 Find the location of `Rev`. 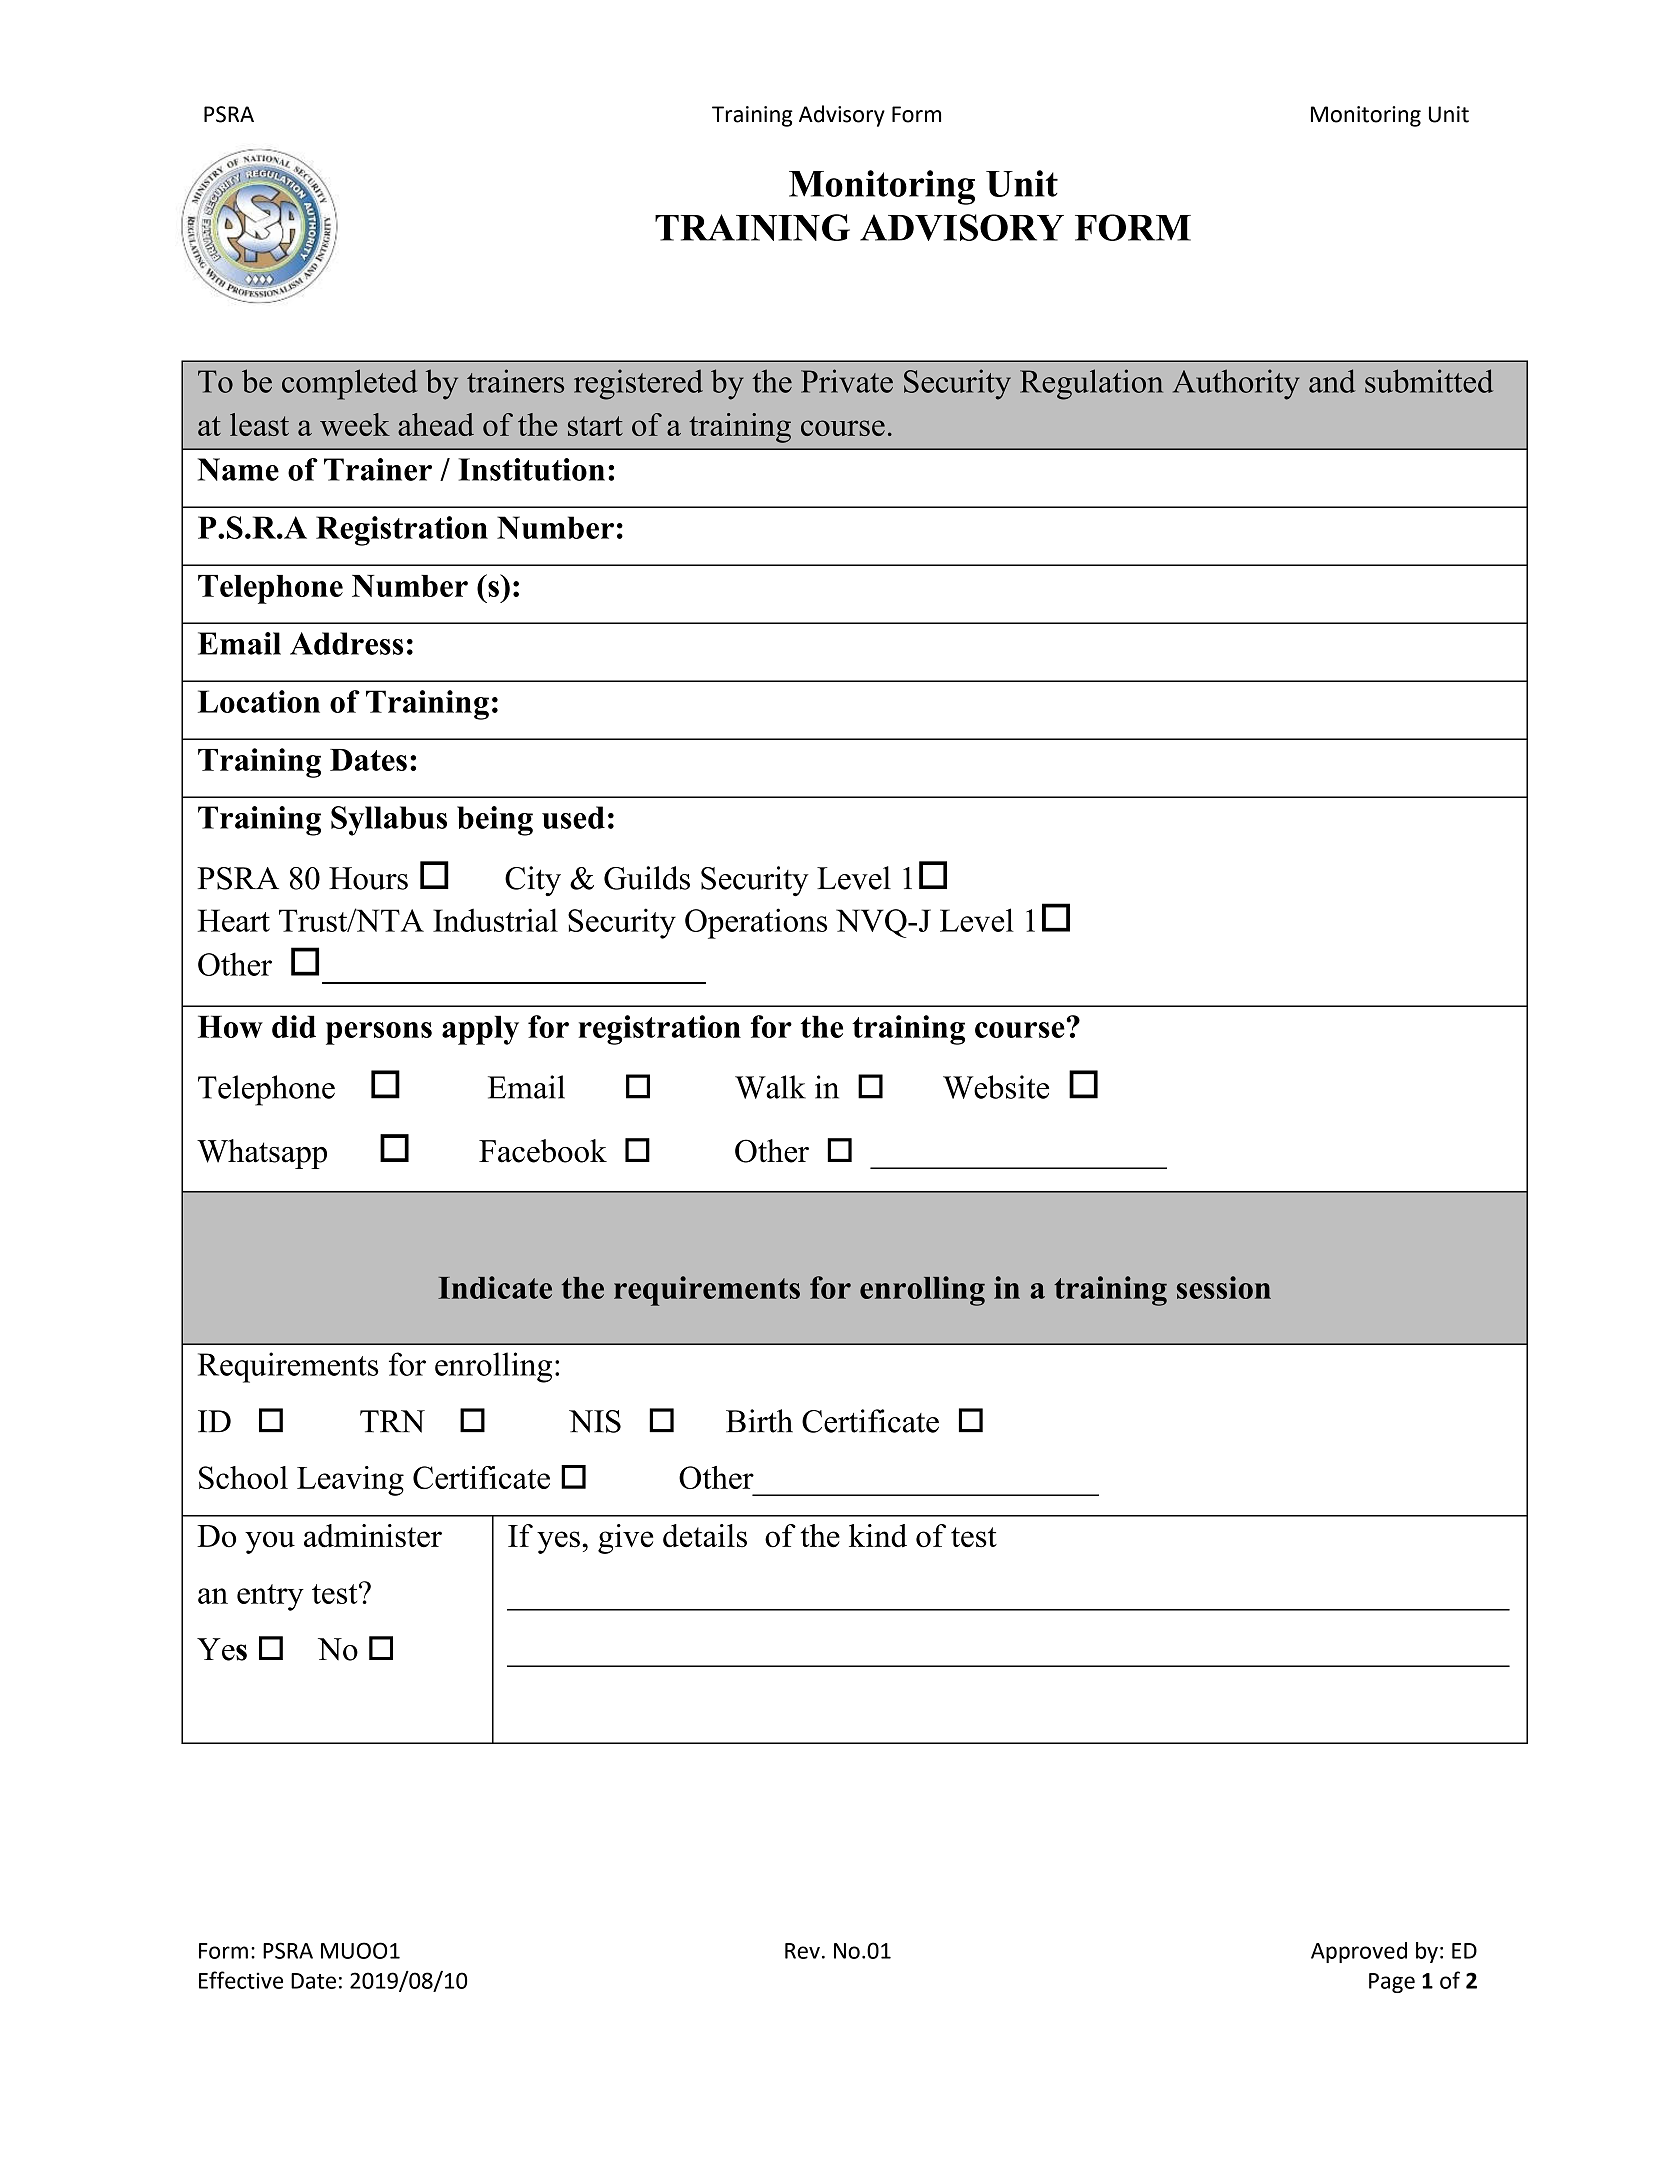

Rev is located at coordinates (802, 1951).
